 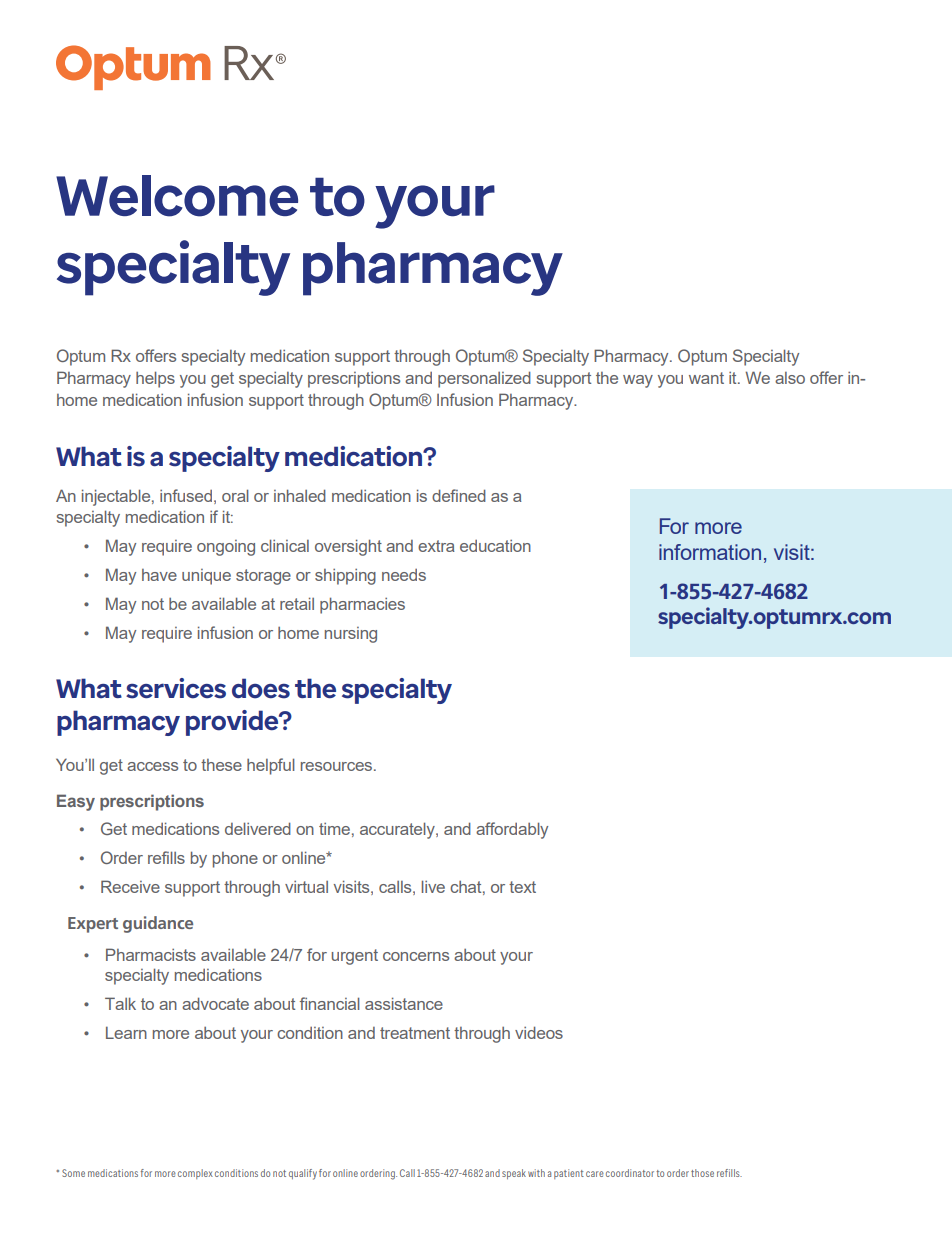 What do you see at coordinates (514, 1174) in the page?
I see `speak` at bounding box center [514, 1174].
